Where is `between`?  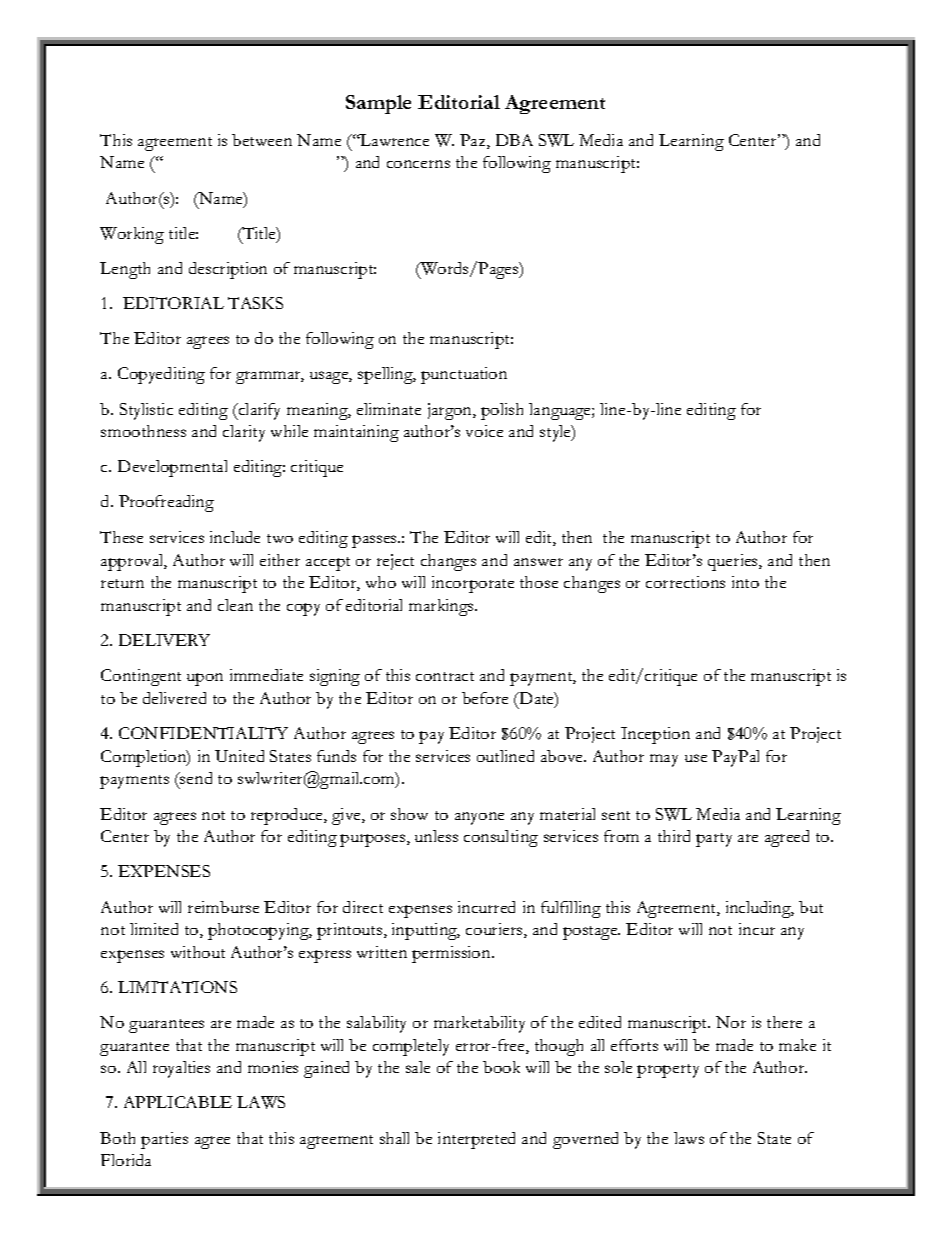 between is located at coordinates (262, 140).
